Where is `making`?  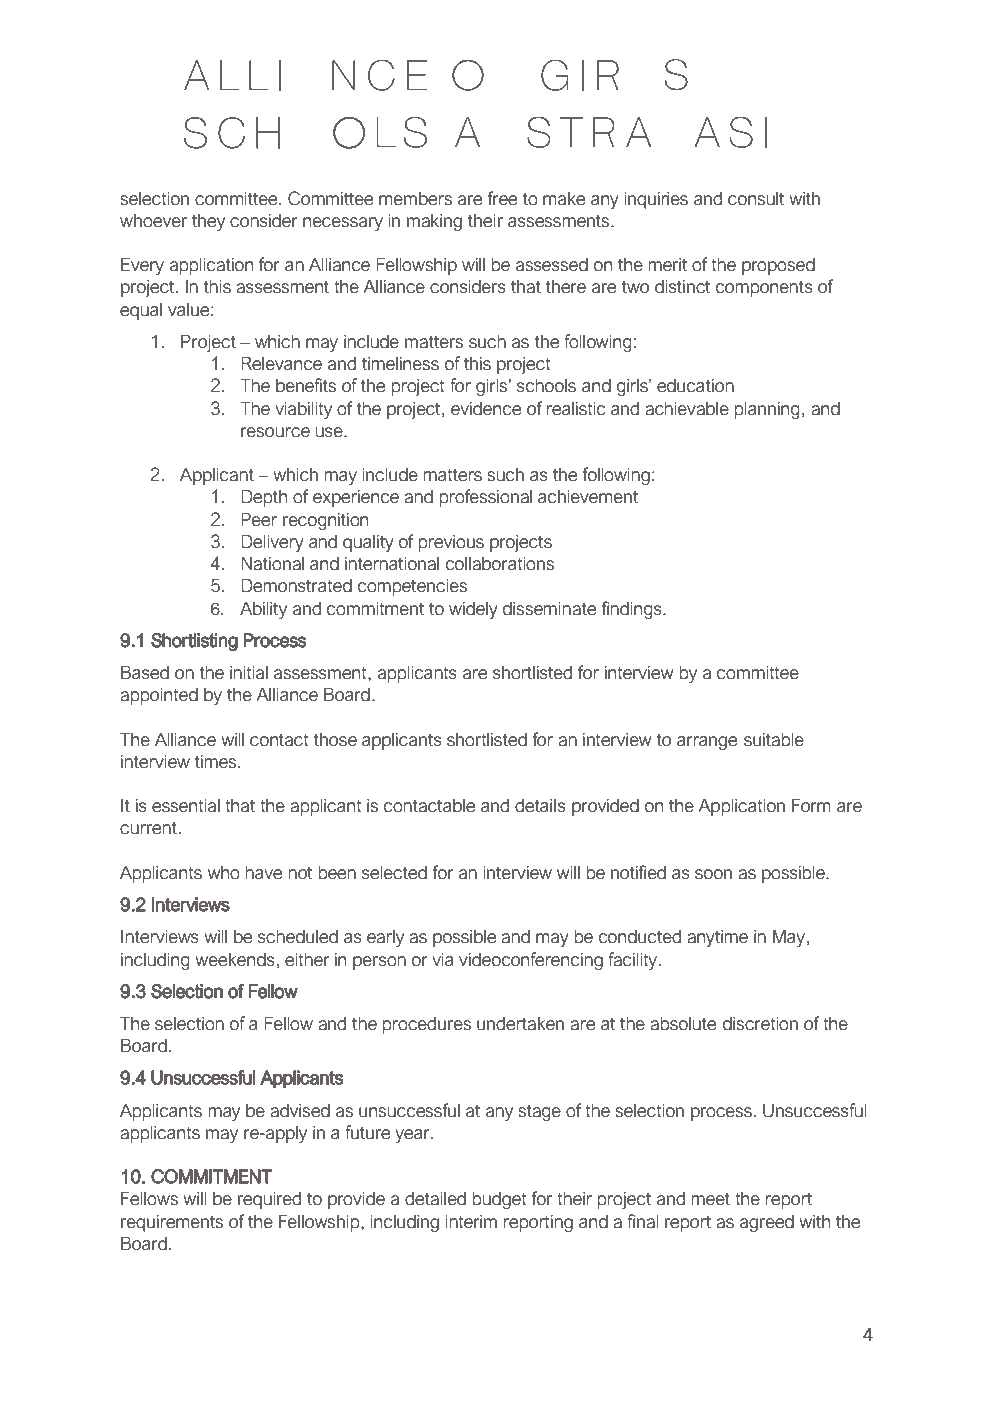 making is located at coordinates (434, 222).
